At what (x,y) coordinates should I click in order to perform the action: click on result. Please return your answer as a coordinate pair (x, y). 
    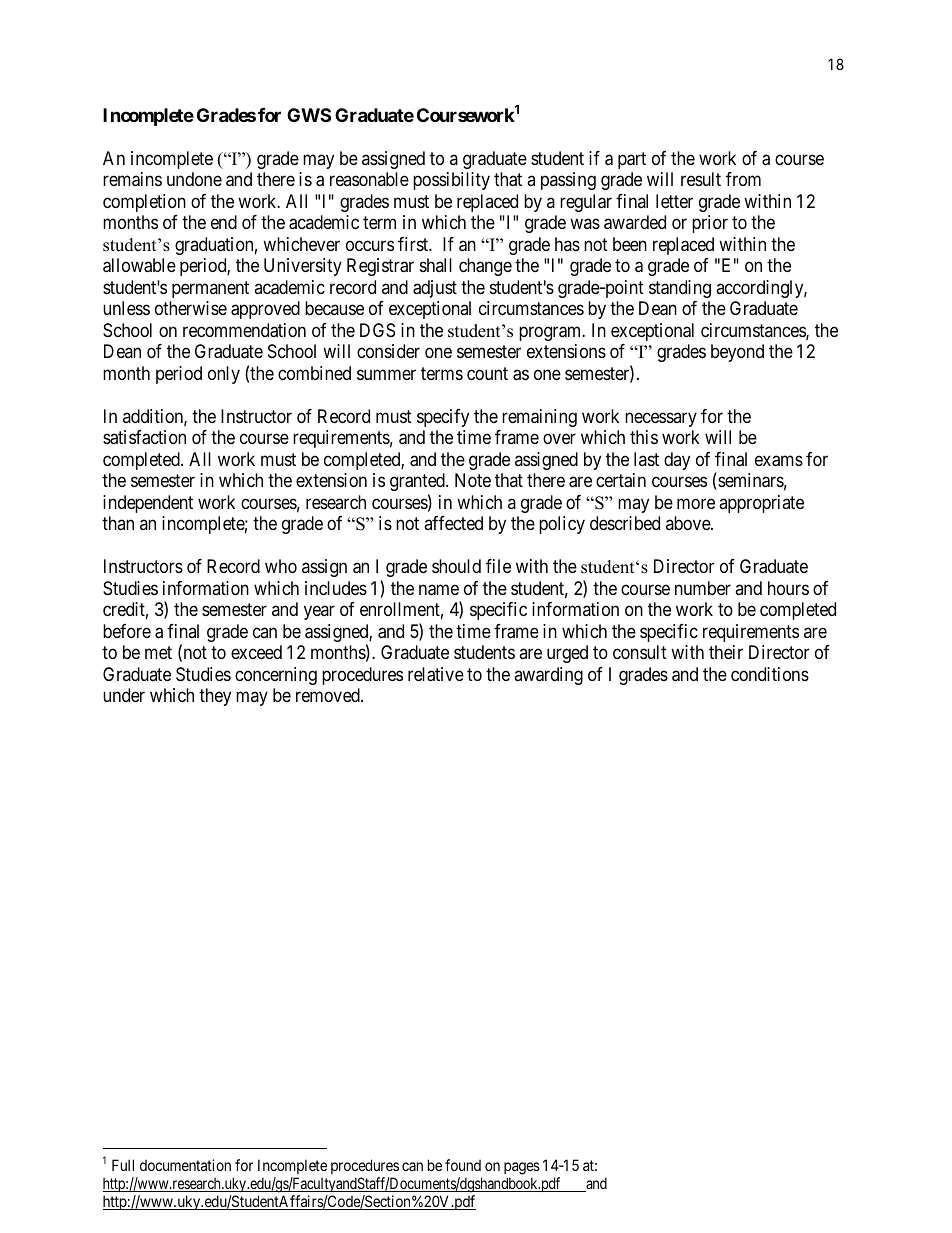
    Looking at the image, I should click on (701, 179).
